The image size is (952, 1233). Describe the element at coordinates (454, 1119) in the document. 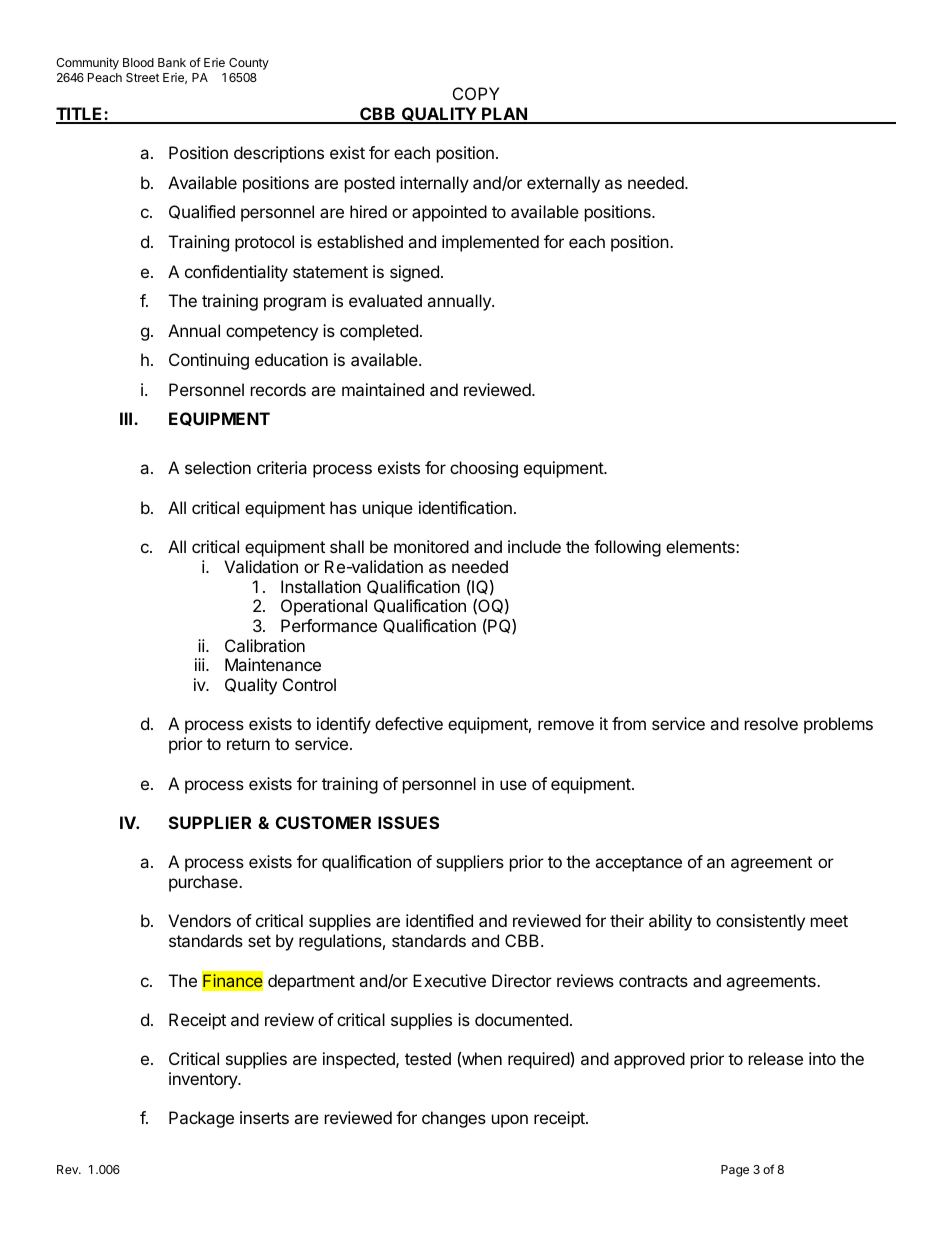

I see `changes` at that location.
